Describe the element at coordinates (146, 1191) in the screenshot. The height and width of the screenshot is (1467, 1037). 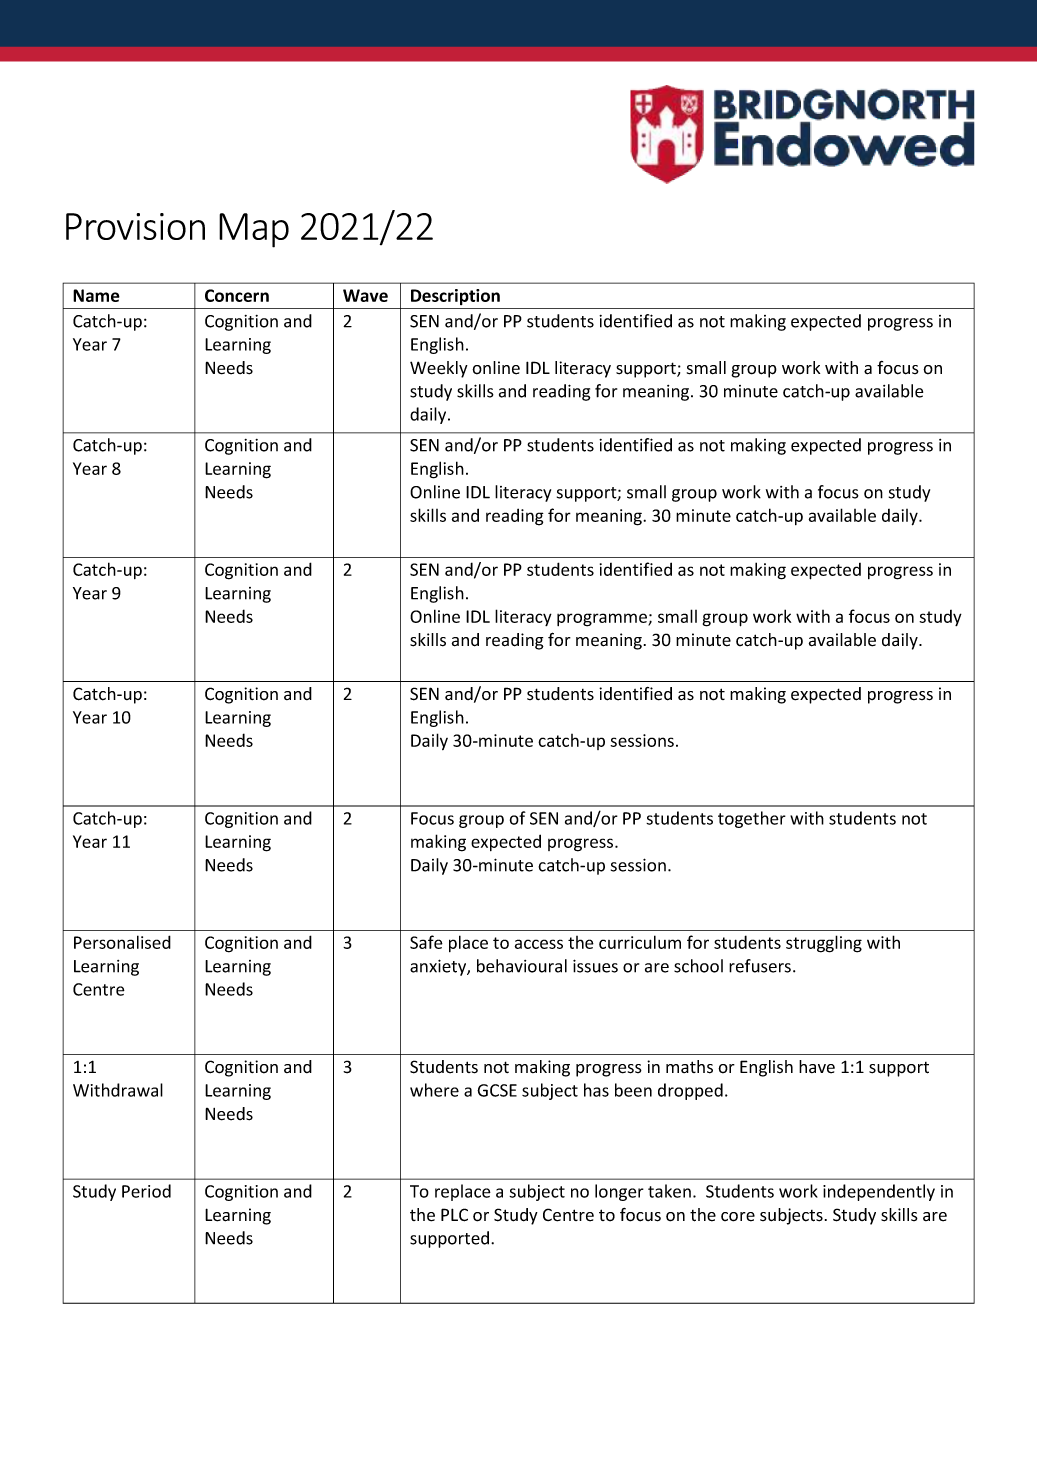
I see `Period` at that location.
